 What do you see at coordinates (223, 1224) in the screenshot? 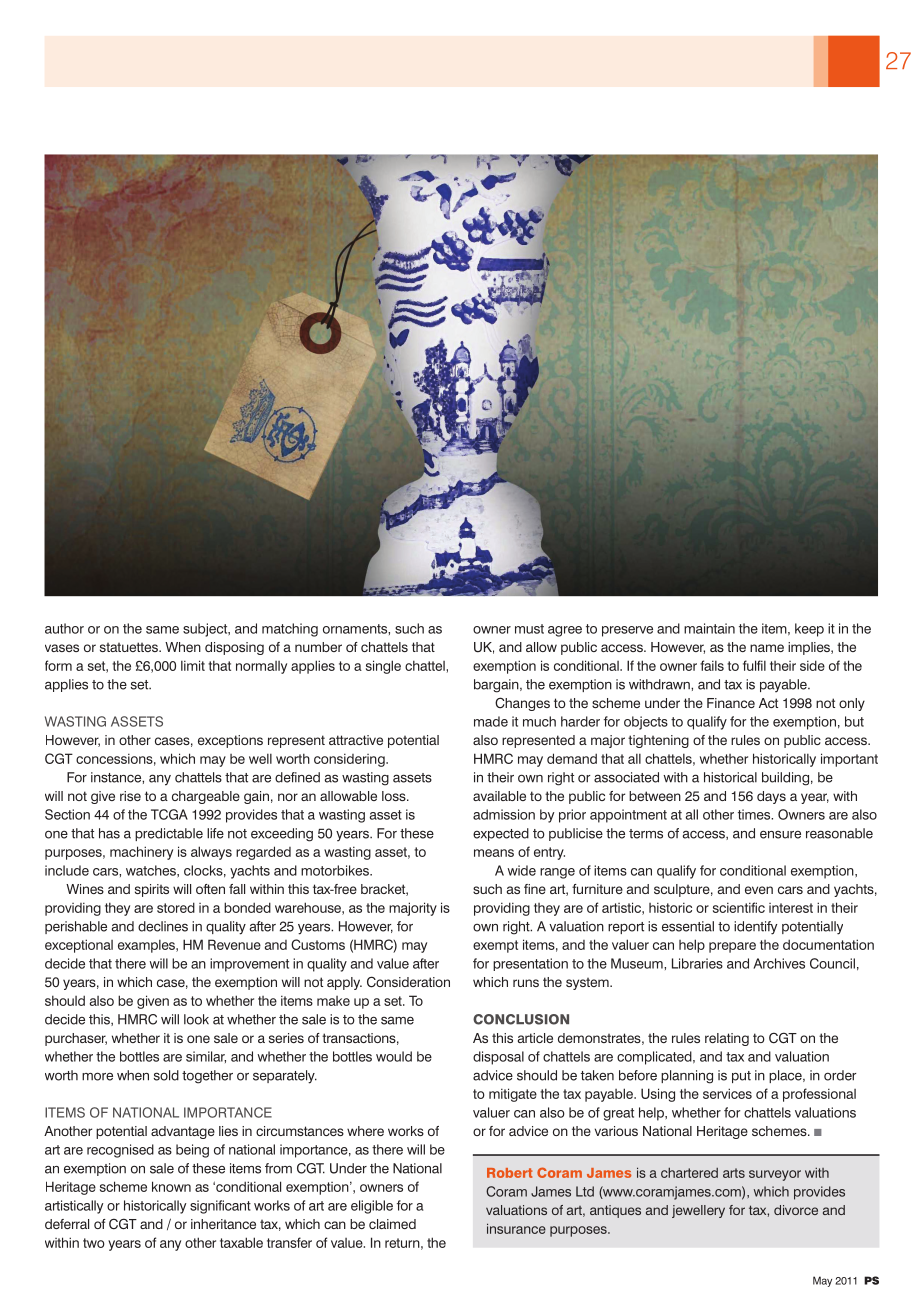
I see `inheritance` at bounding box center [223, 1224].
